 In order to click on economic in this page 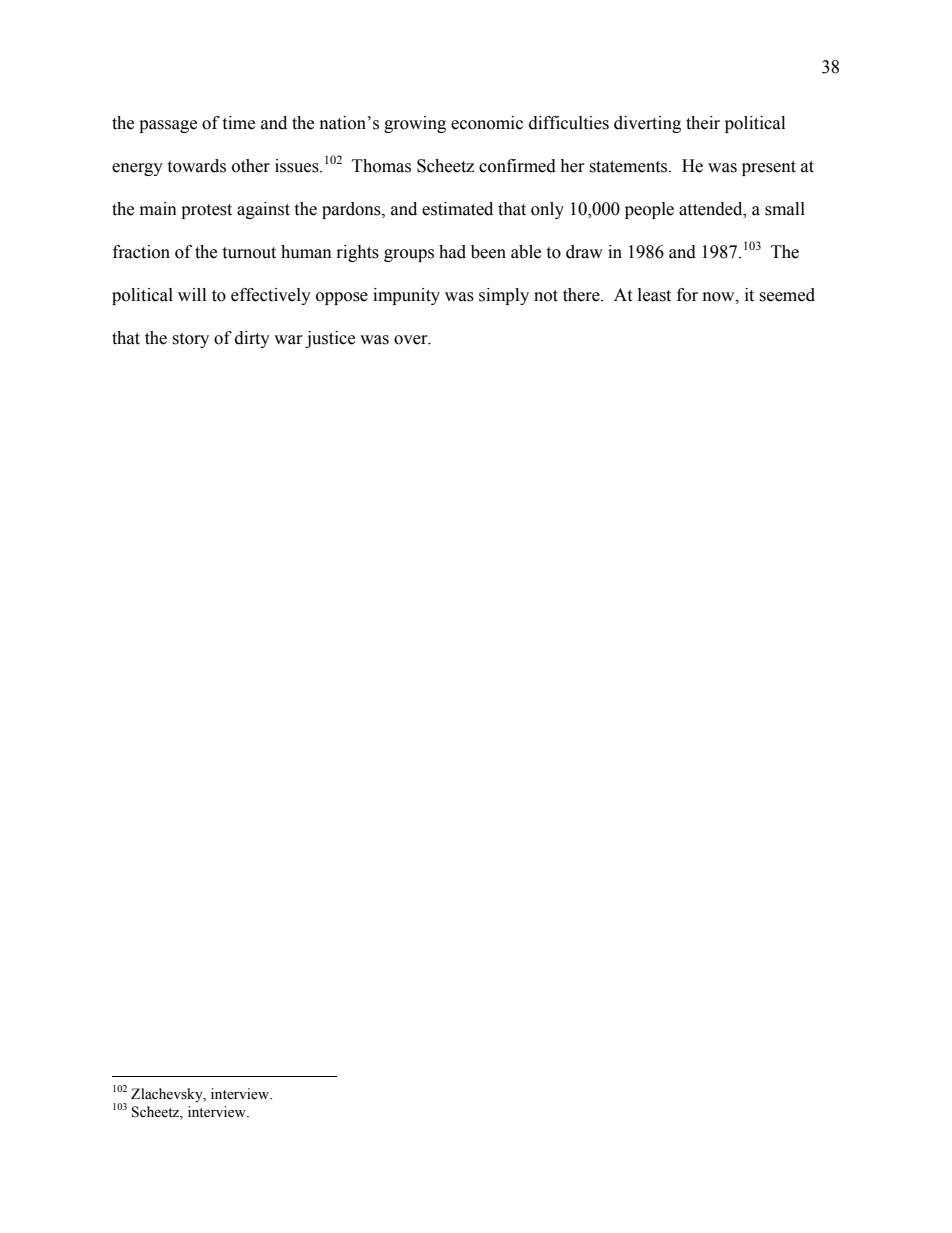, I will do `click(487, 123)`.
